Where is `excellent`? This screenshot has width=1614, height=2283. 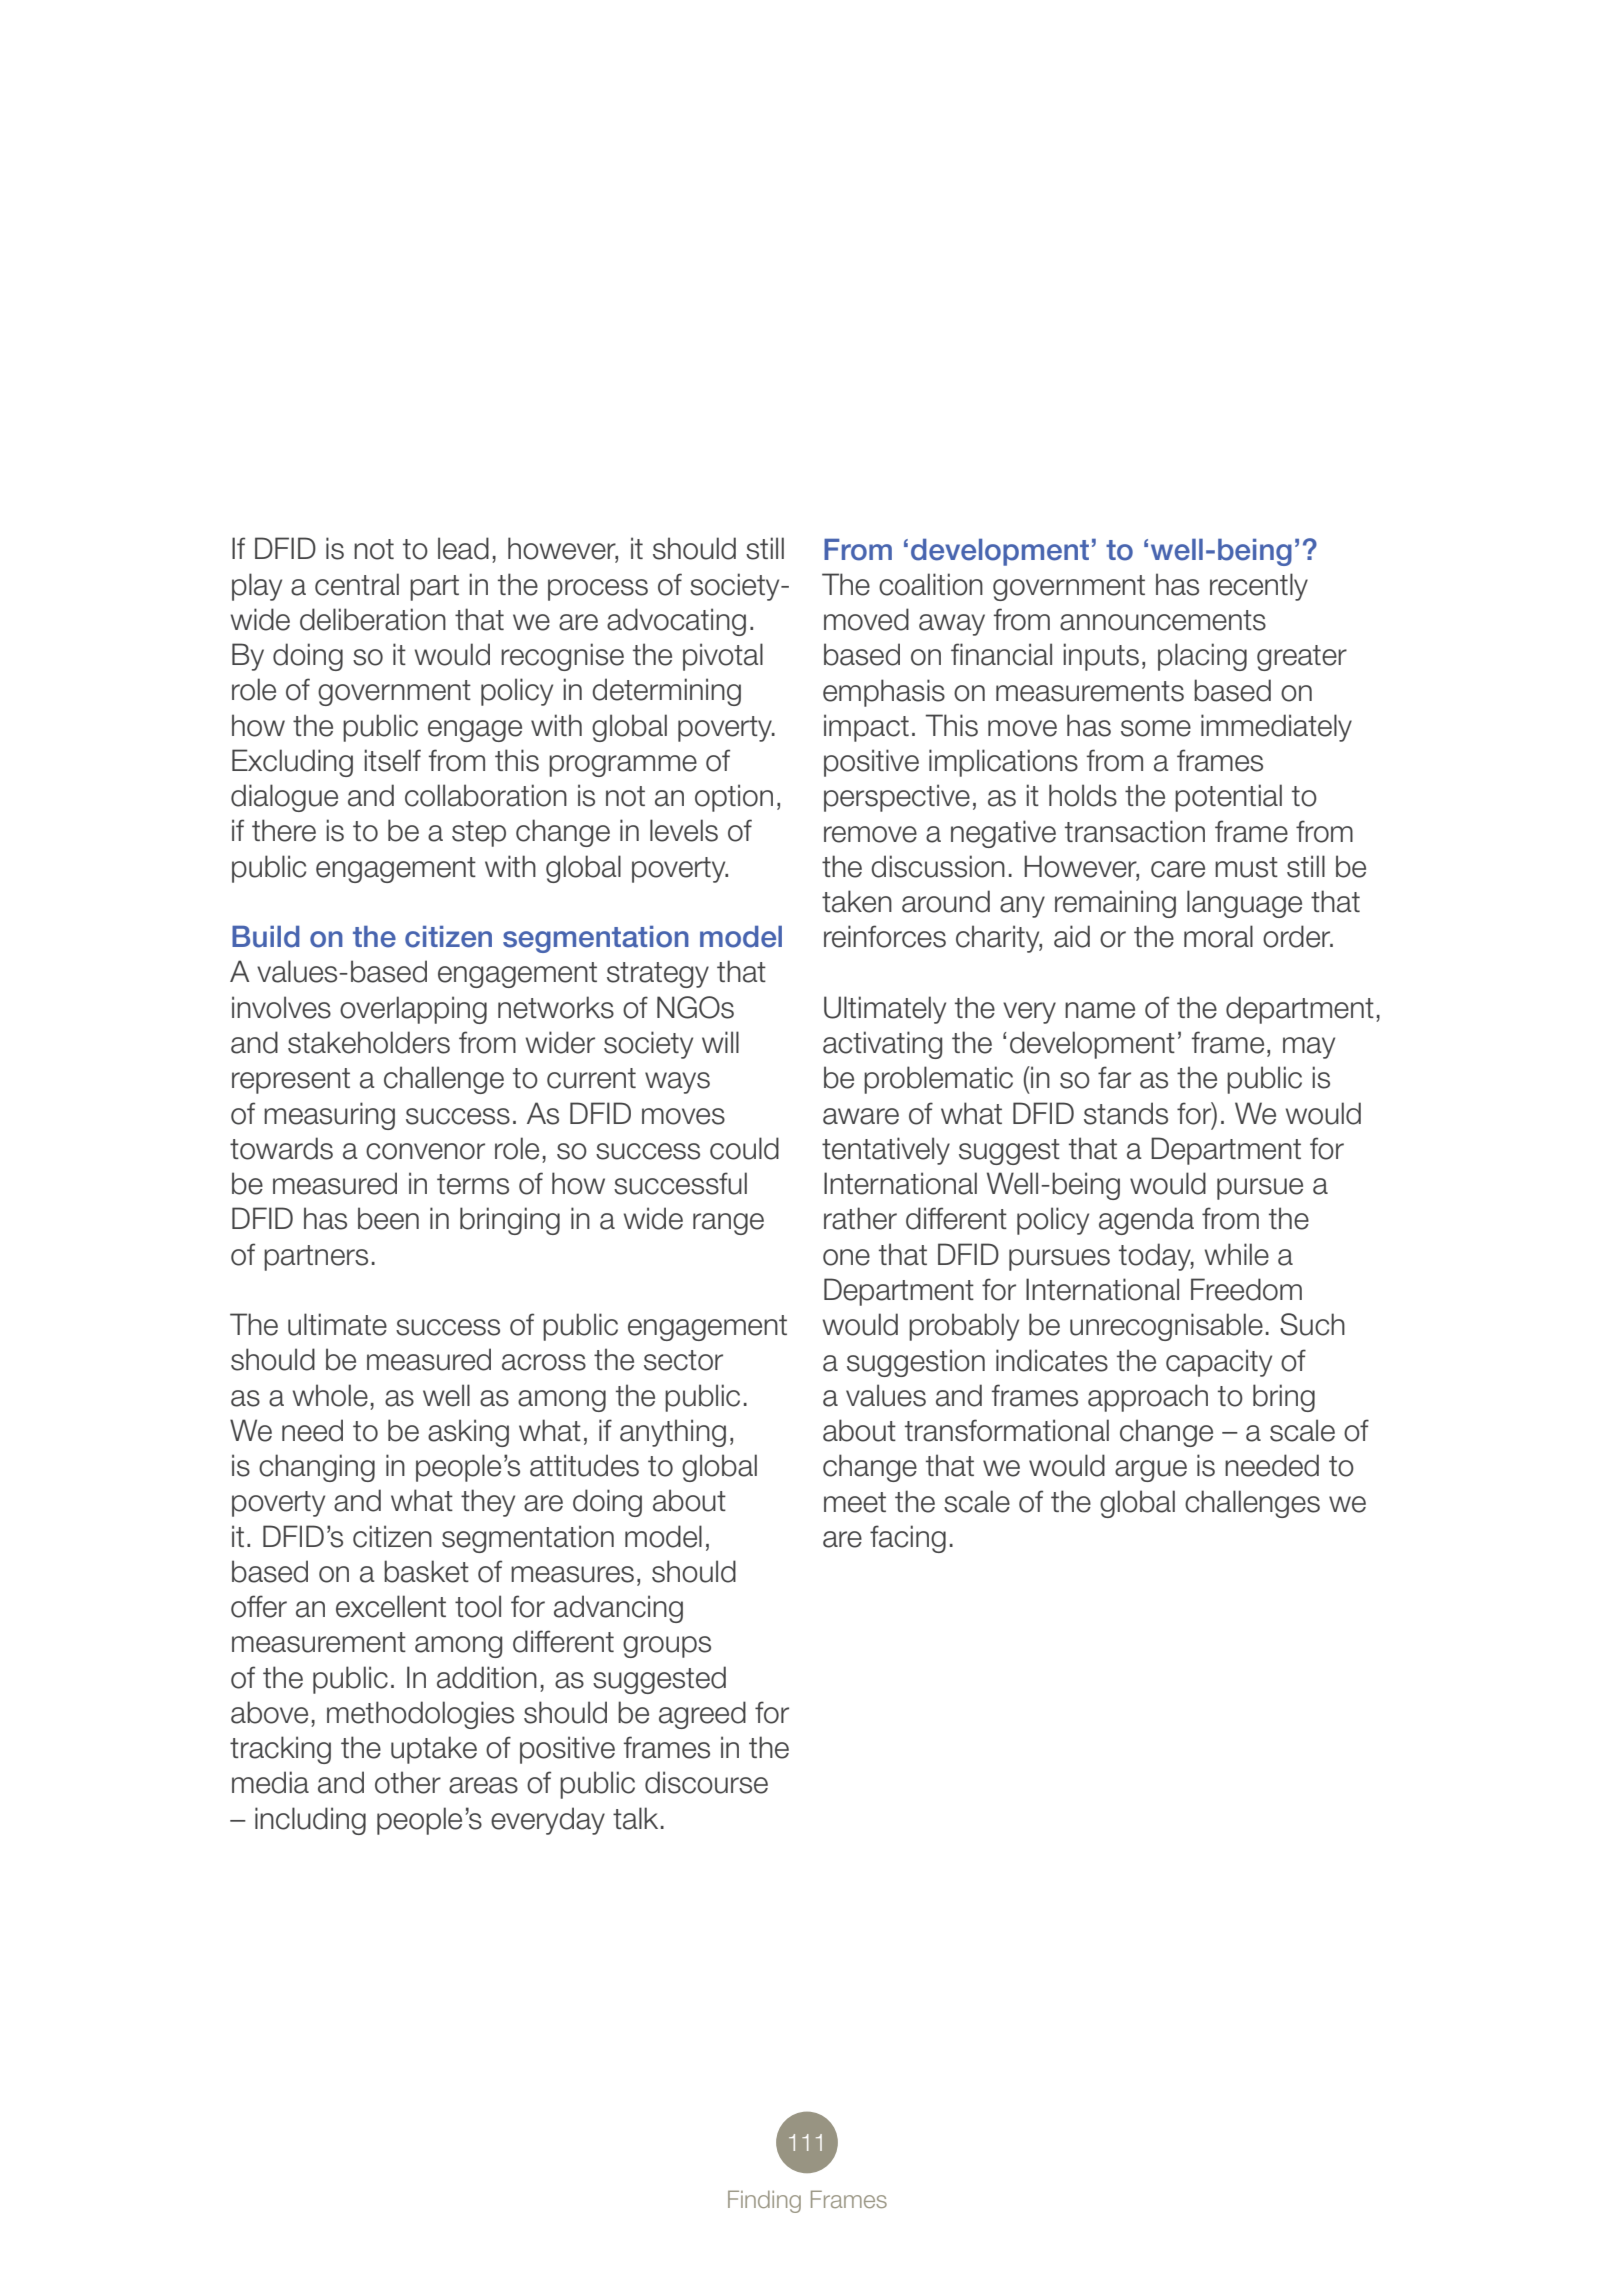
excellent is located at coordinates (391, 1606).
